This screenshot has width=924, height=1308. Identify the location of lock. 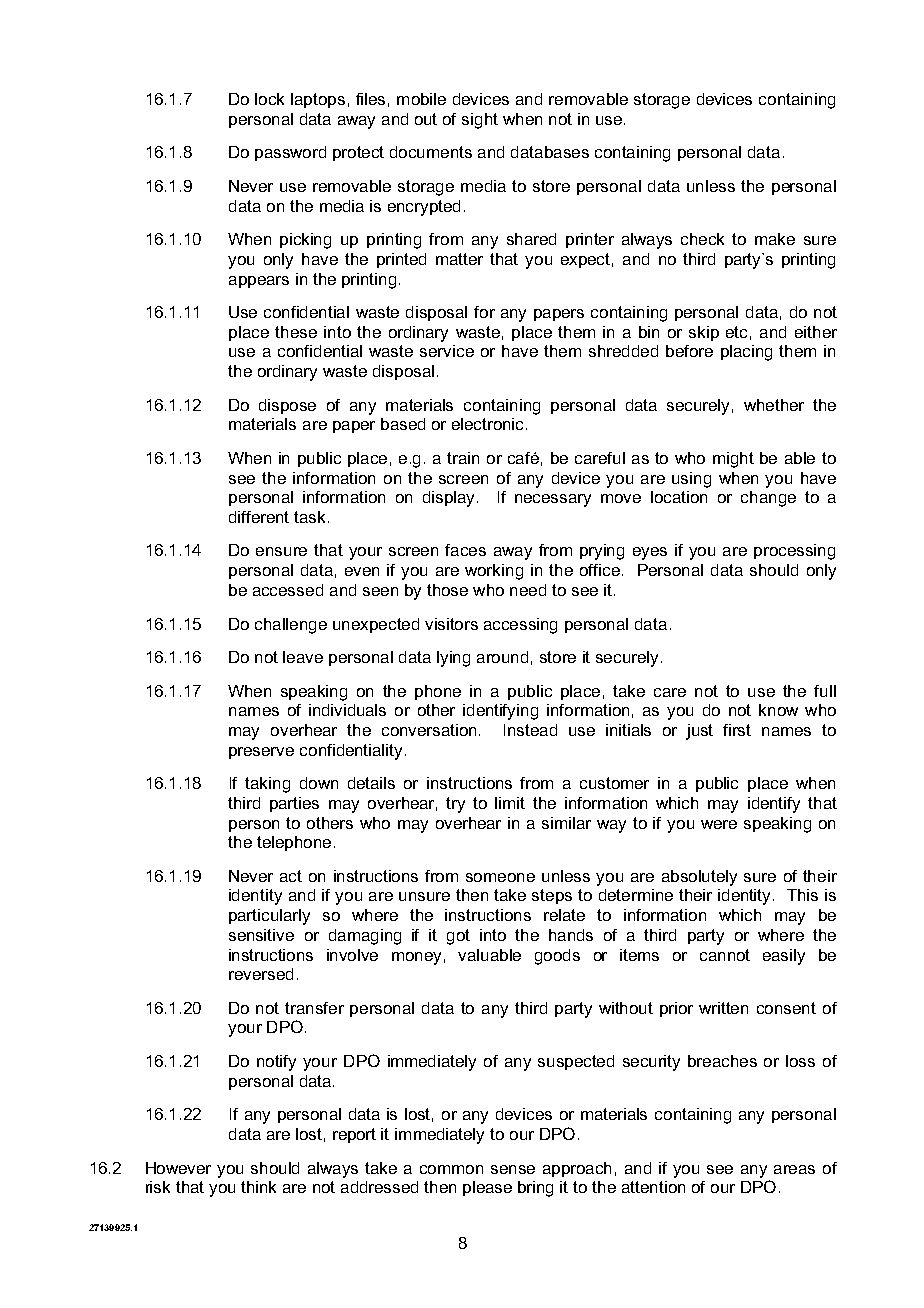
(269, 99).
